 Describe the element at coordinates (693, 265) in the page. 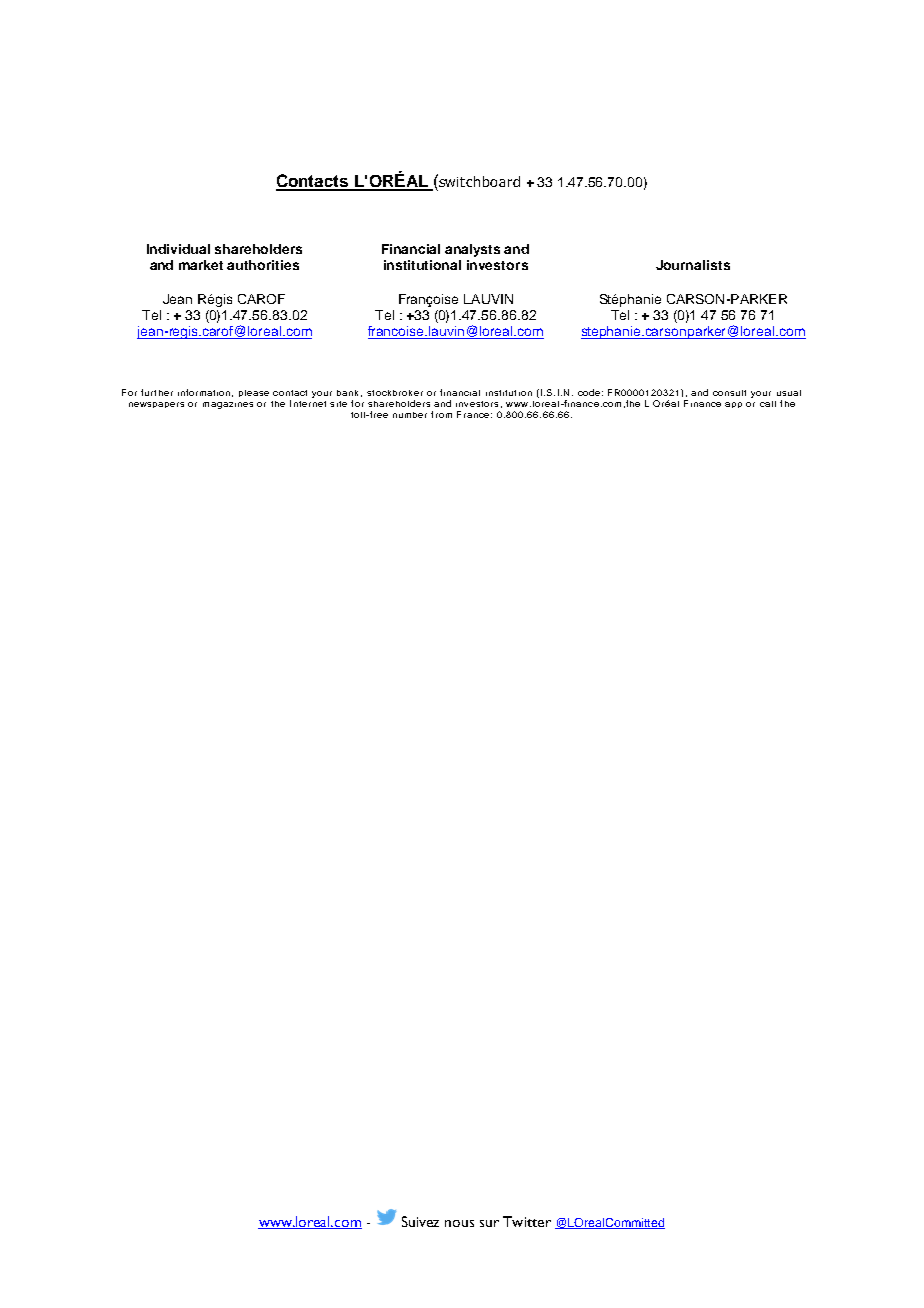

I see `Journalists` at that location.
